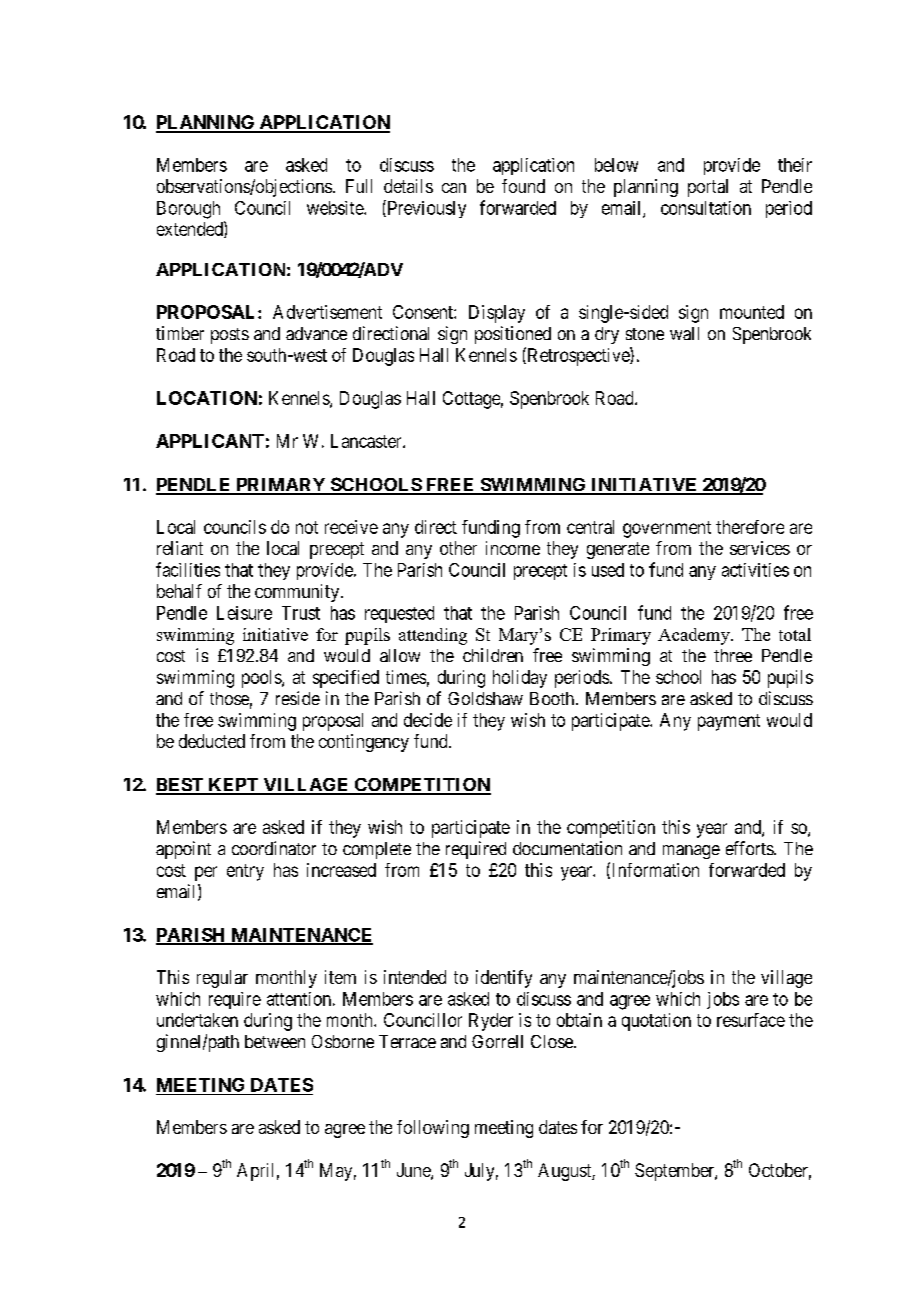  Describe the element at coordinates (567, 848) in the screenshot. I see `documentation` at that location.
